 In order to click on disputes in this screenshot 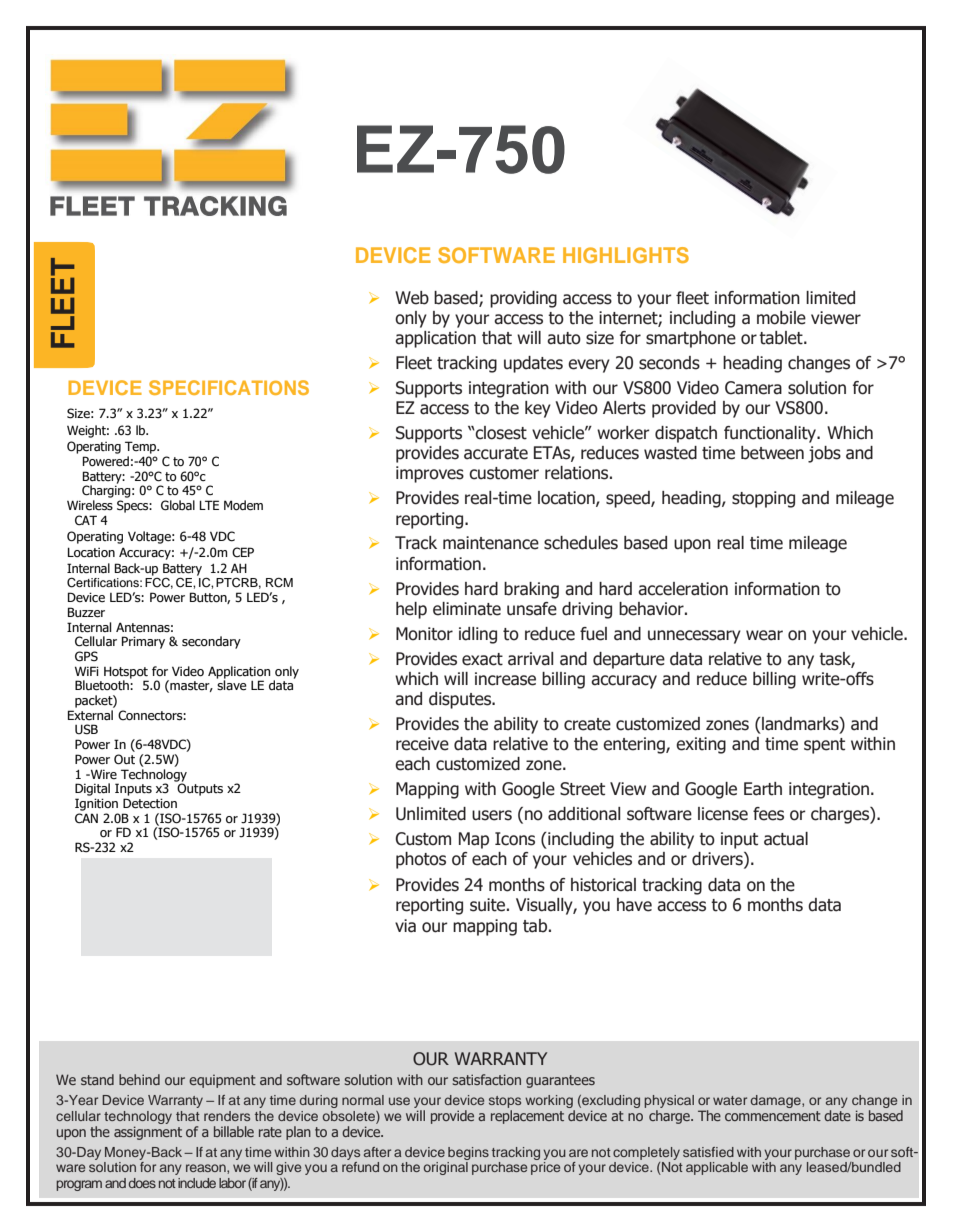, I will do `click(461, 700)`.
